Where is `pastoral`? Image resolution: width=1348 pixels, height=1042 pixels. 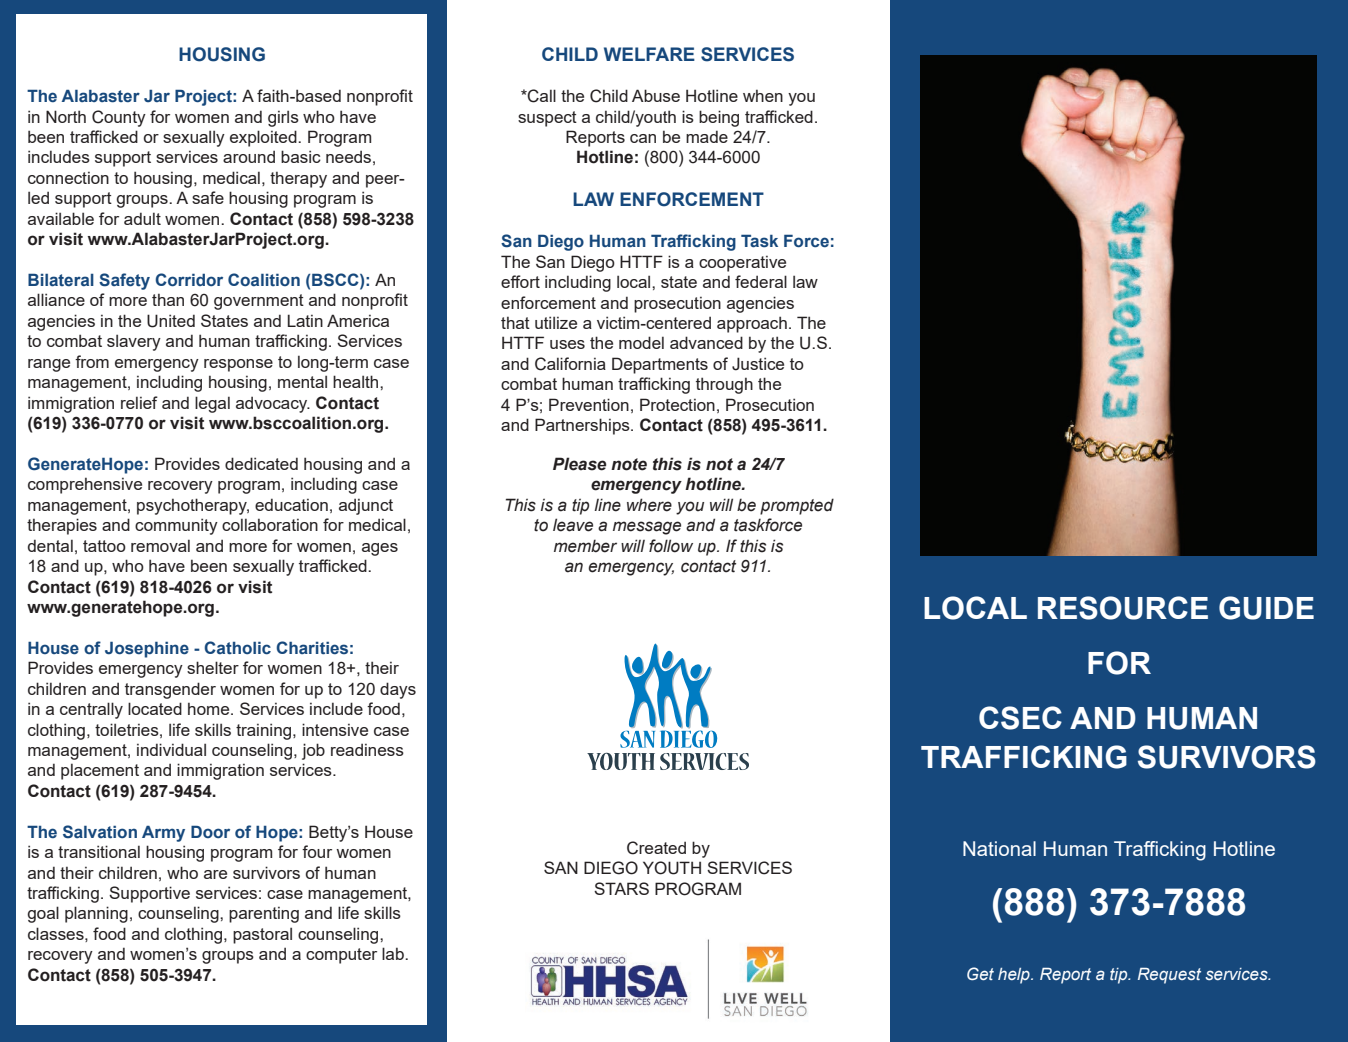
pastoral is located at coordinates (262, 935).
